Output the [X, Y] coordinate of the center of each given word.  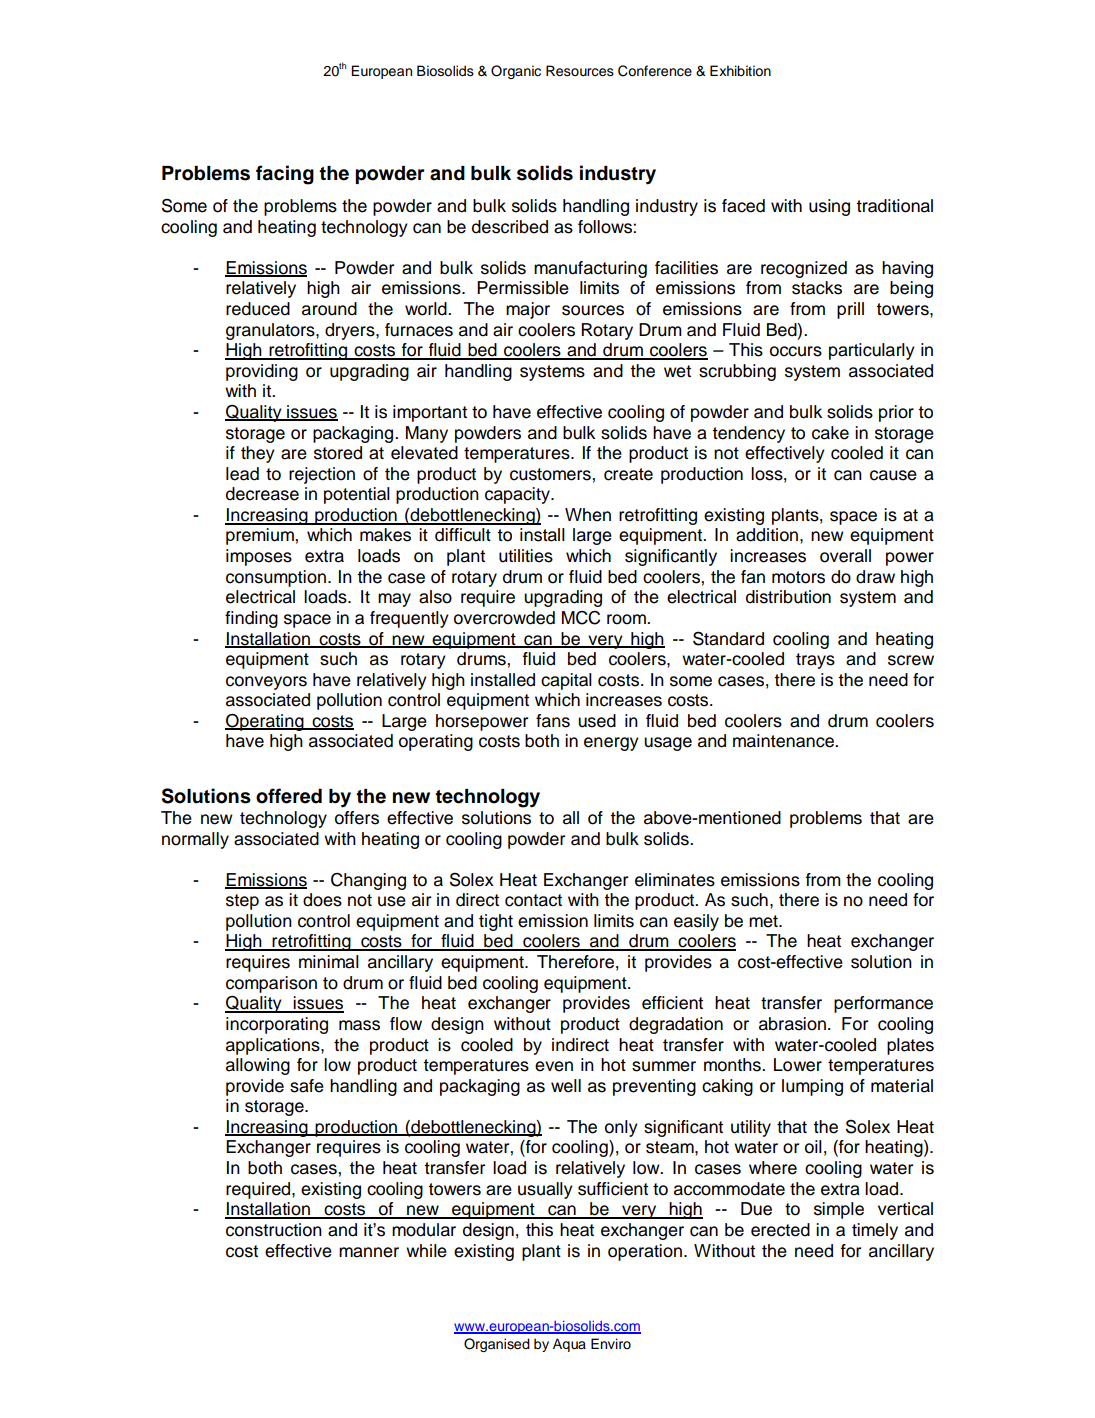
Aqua [569, 1345]
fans [553, 721]
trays [815, 661]
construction [274, 1230]
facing [285, 175]
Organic [516, 72]
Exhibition [740, 71]
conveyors [266, 683]
